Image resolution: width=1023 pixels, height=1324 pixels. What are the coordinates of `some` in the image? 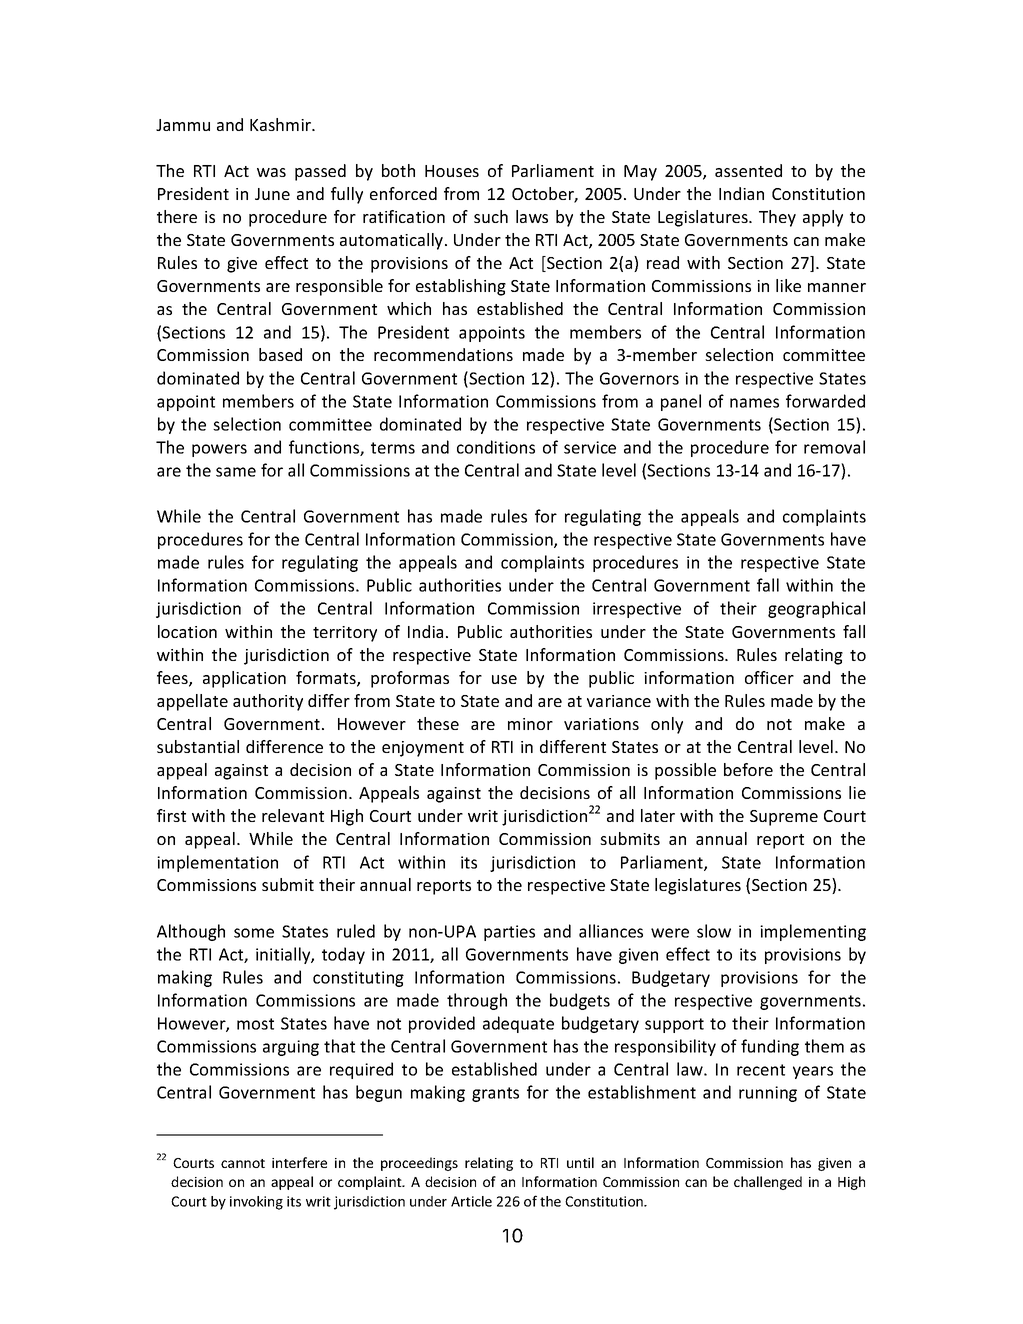 It's located at (254, 933).
